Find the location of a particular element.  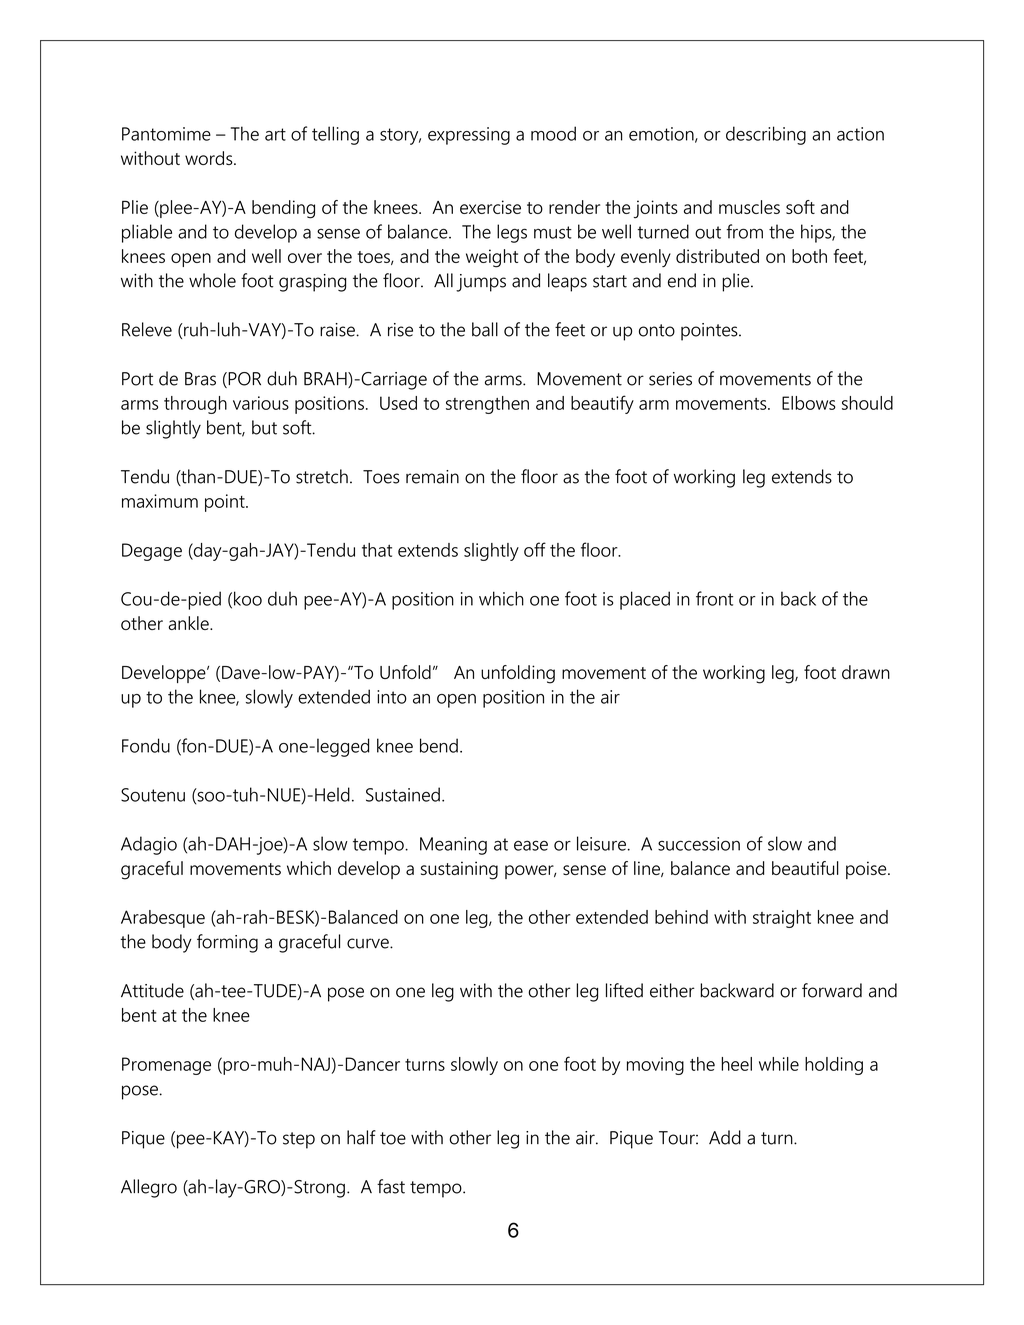

words is located at coordinates (210, 158).
